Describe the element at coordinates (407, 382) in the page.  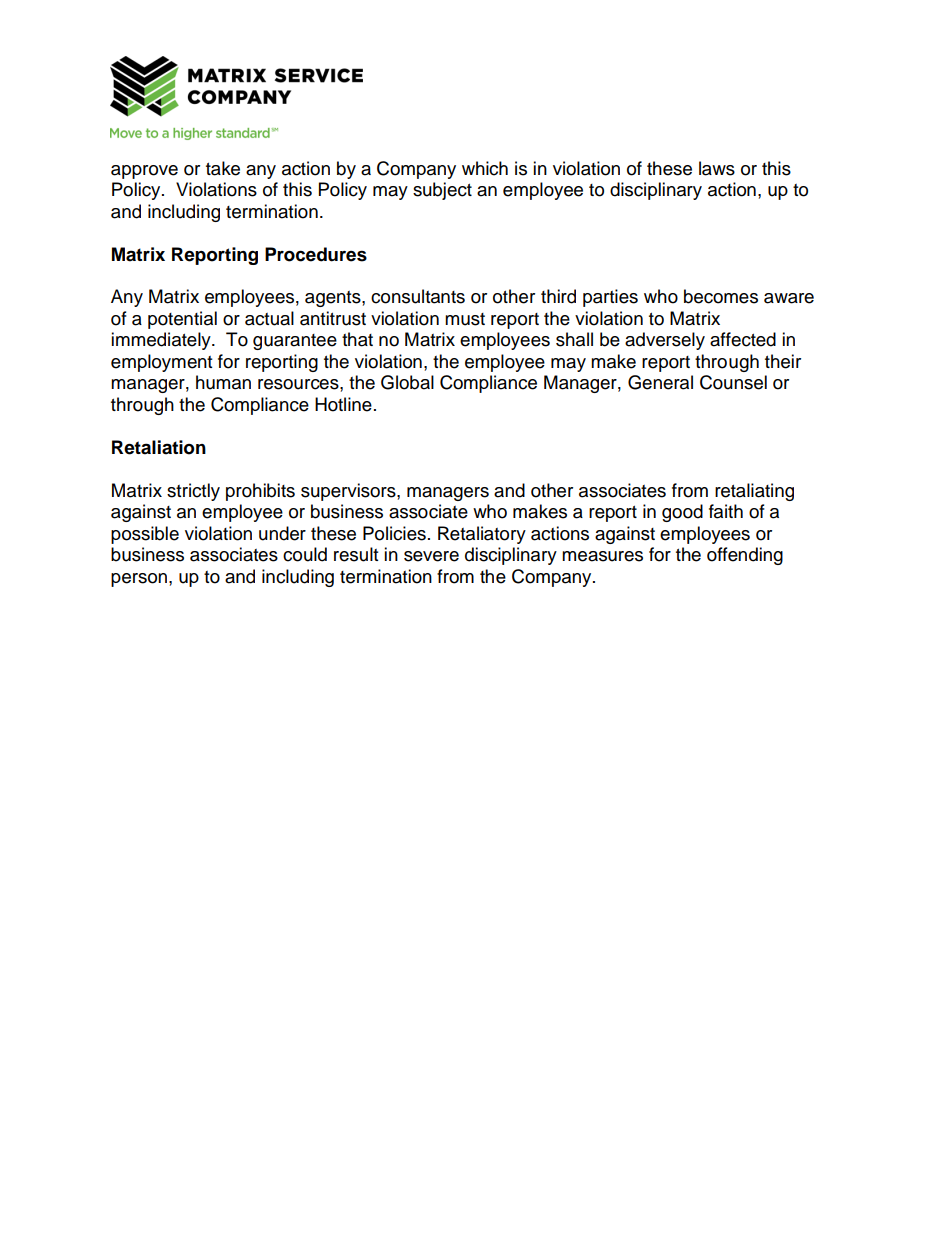
I see `Global` at that location.
